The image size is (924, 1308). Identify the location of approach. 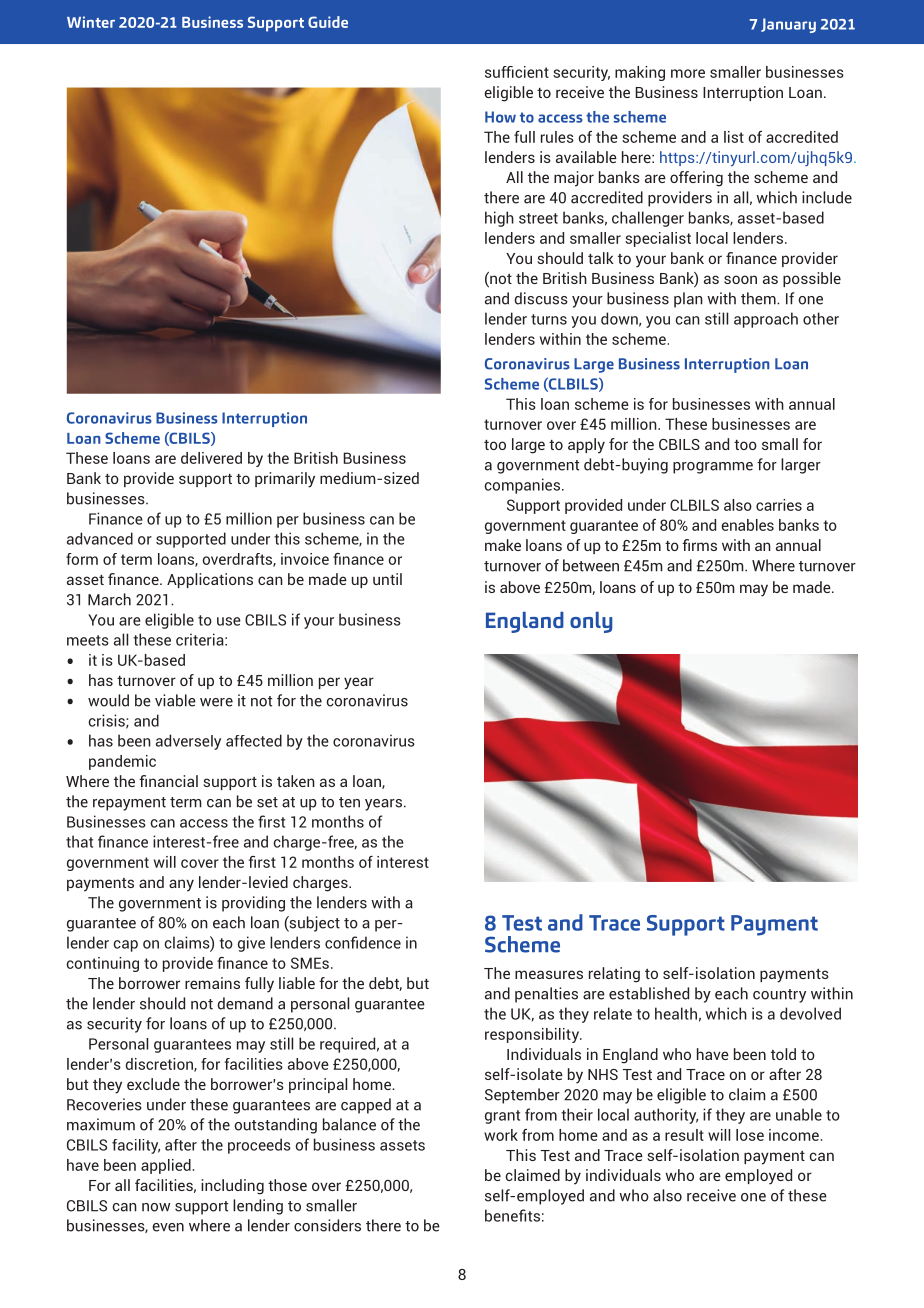
(766, 320).
